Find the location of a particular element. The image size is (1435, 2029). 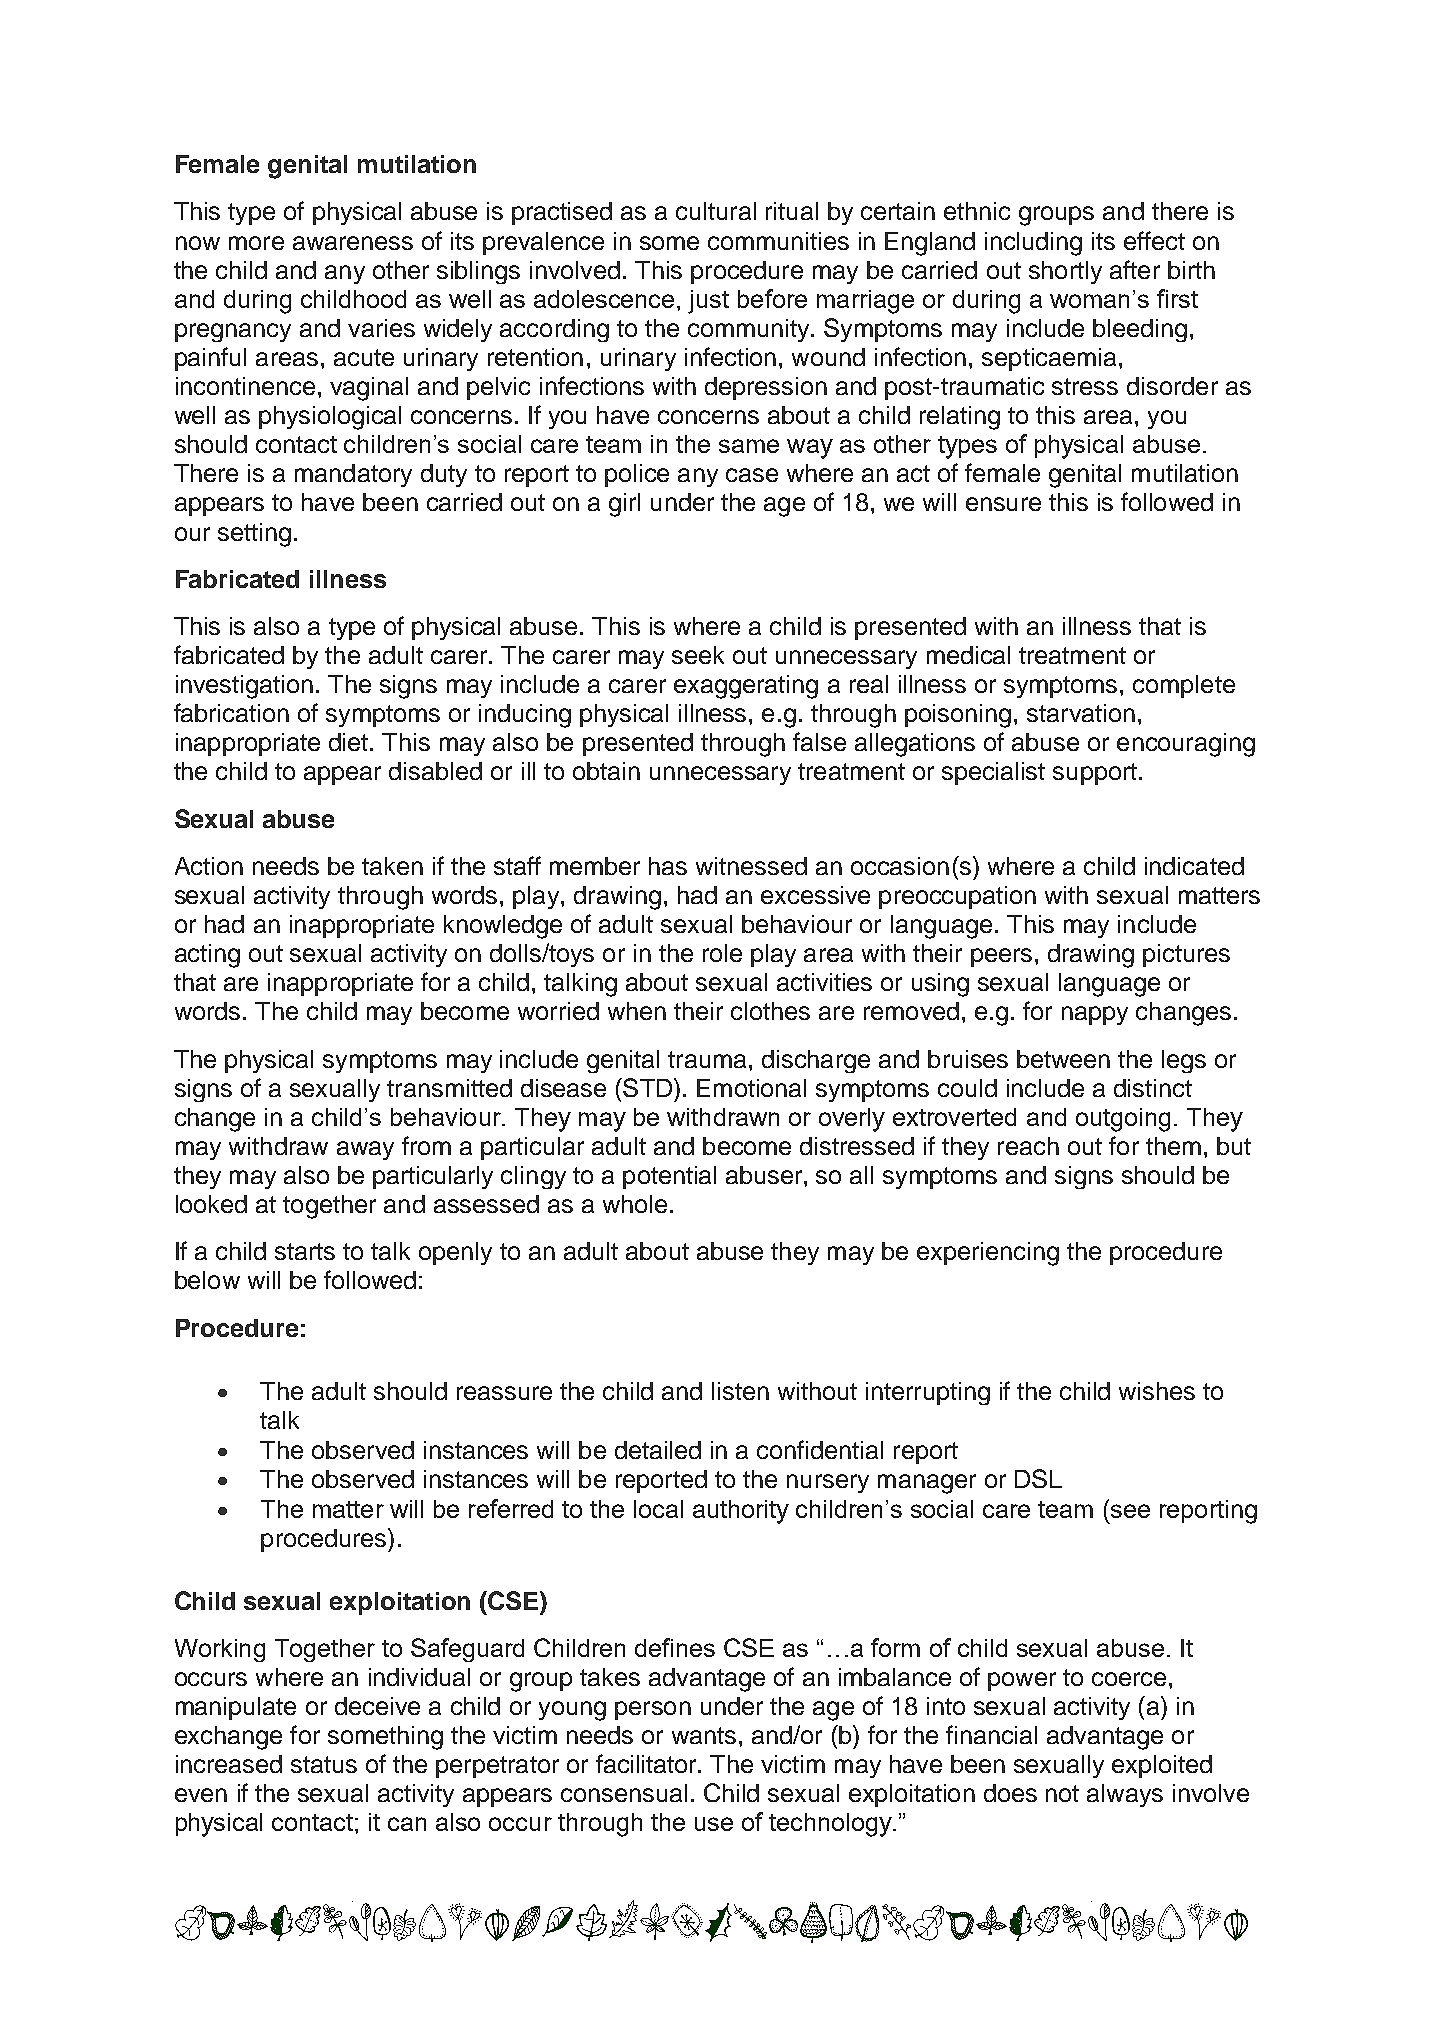

status is located at coordinates (324, 1764).
